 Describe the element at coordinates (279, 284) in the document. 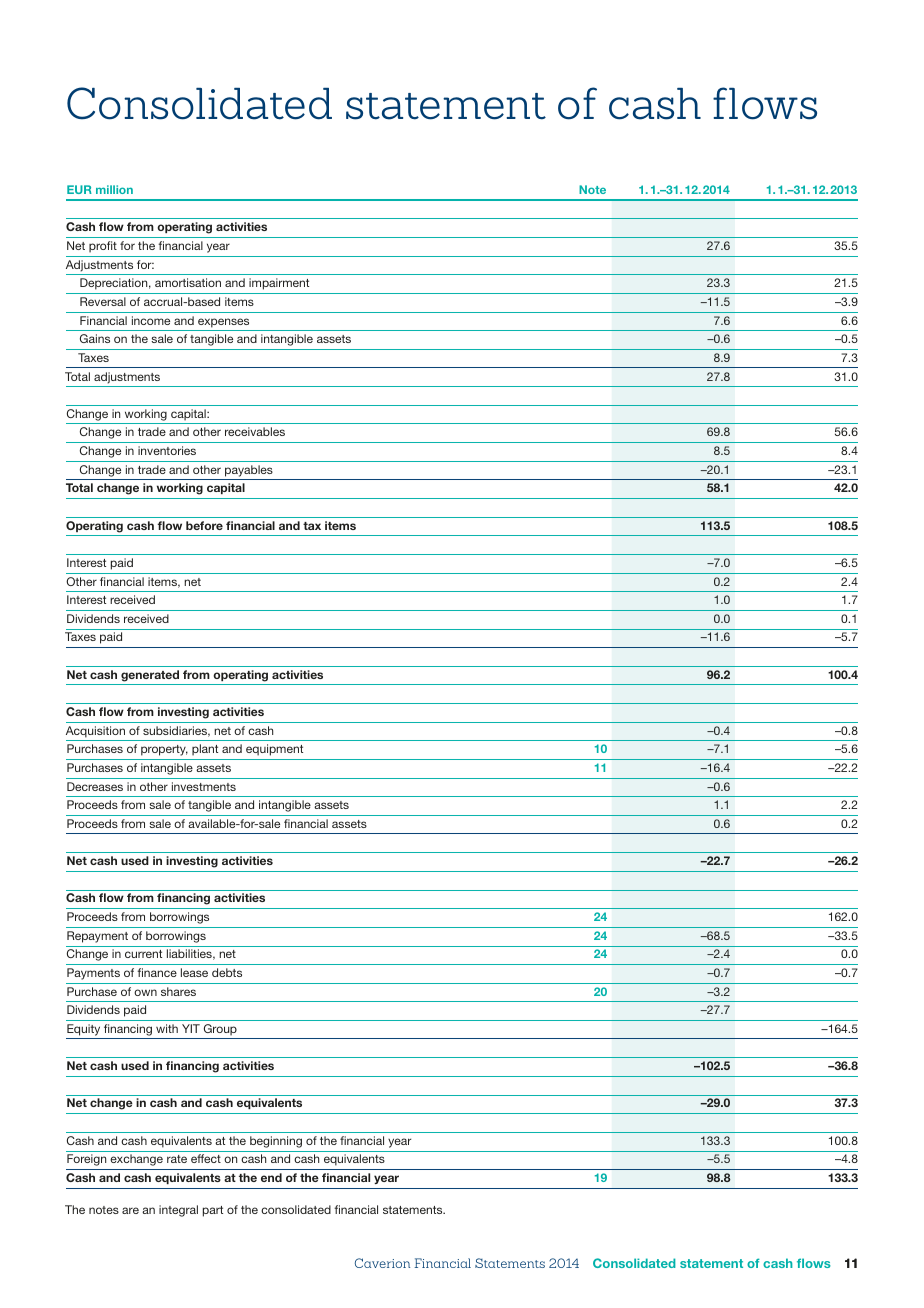

I see `impairment` at that location.
